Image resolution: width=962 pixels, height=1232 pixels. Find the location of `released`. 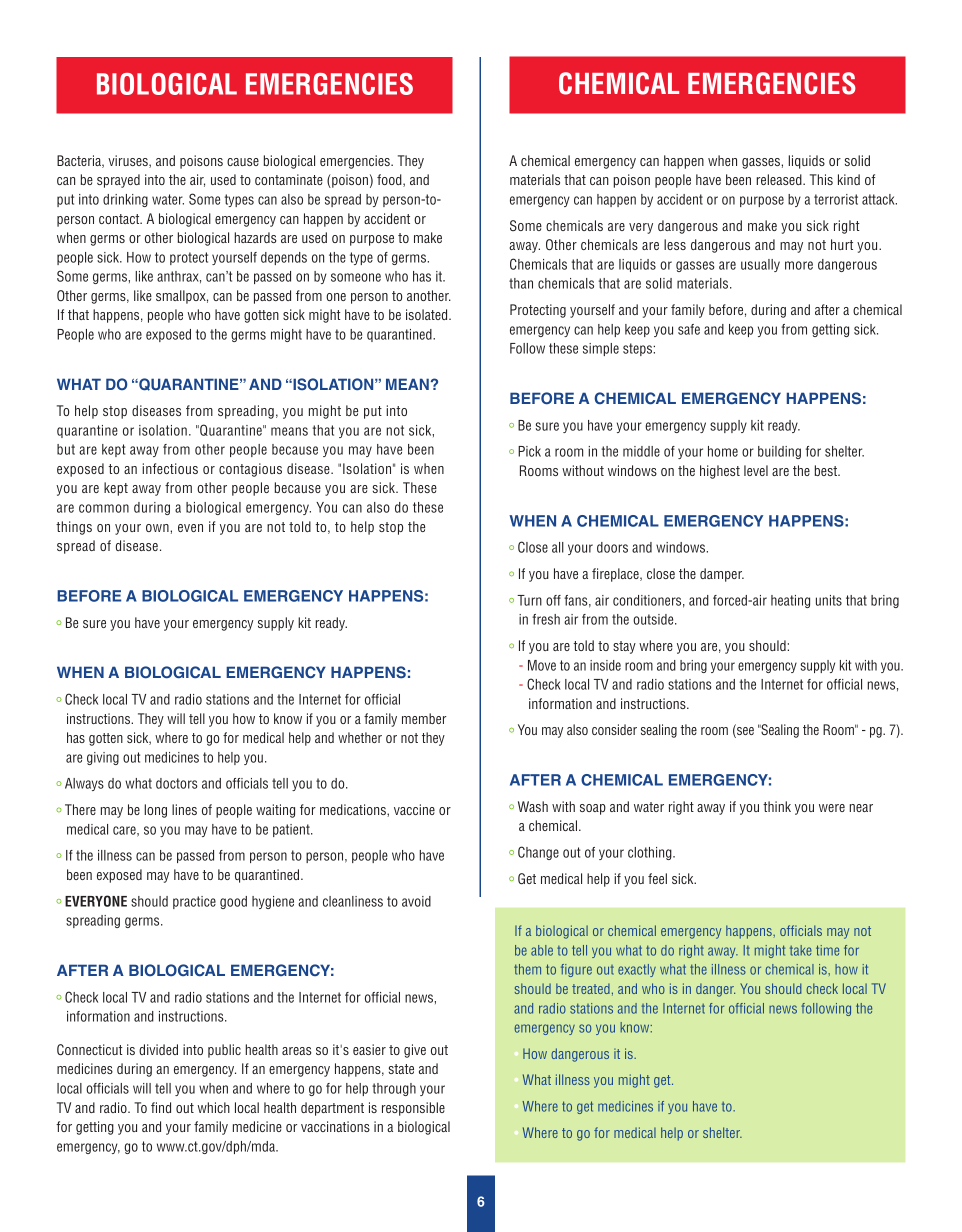

released is located at coordinates (780, 179).
